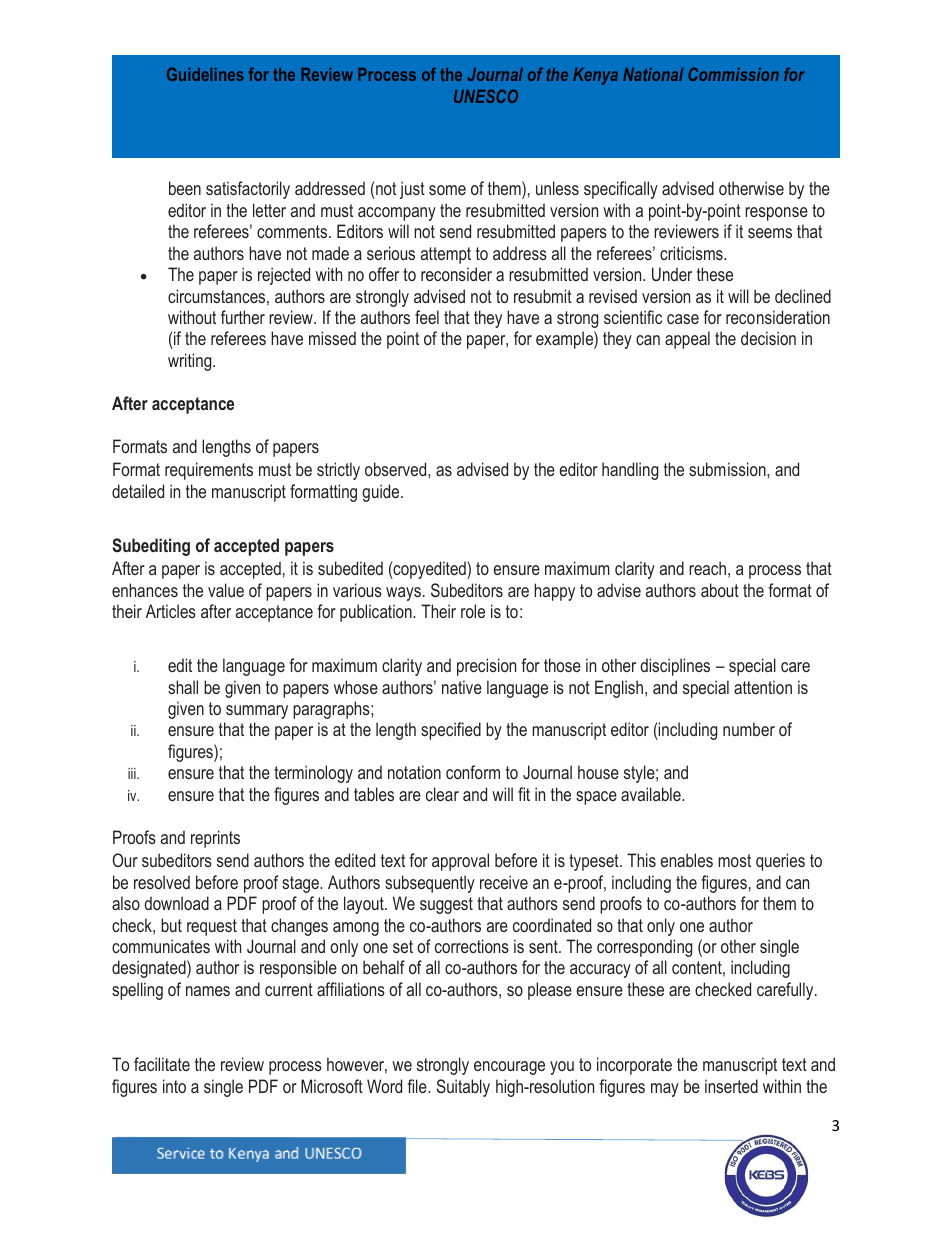  Describe the element at coordinates (185, 188) in the page. I see `been` at that location.
